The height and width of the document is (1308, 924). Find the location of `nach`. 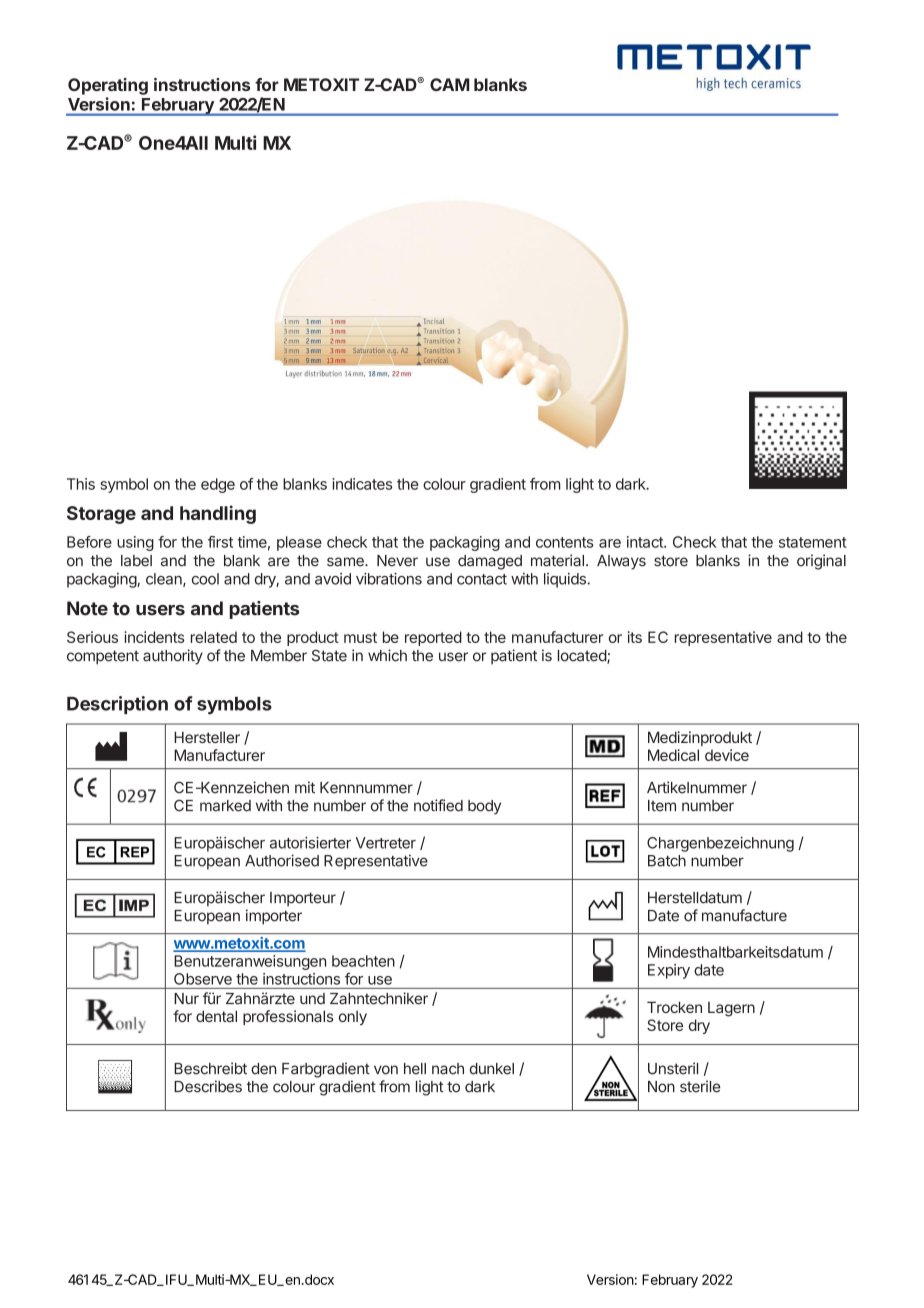

nach is located at coordinates (448, 1069).
